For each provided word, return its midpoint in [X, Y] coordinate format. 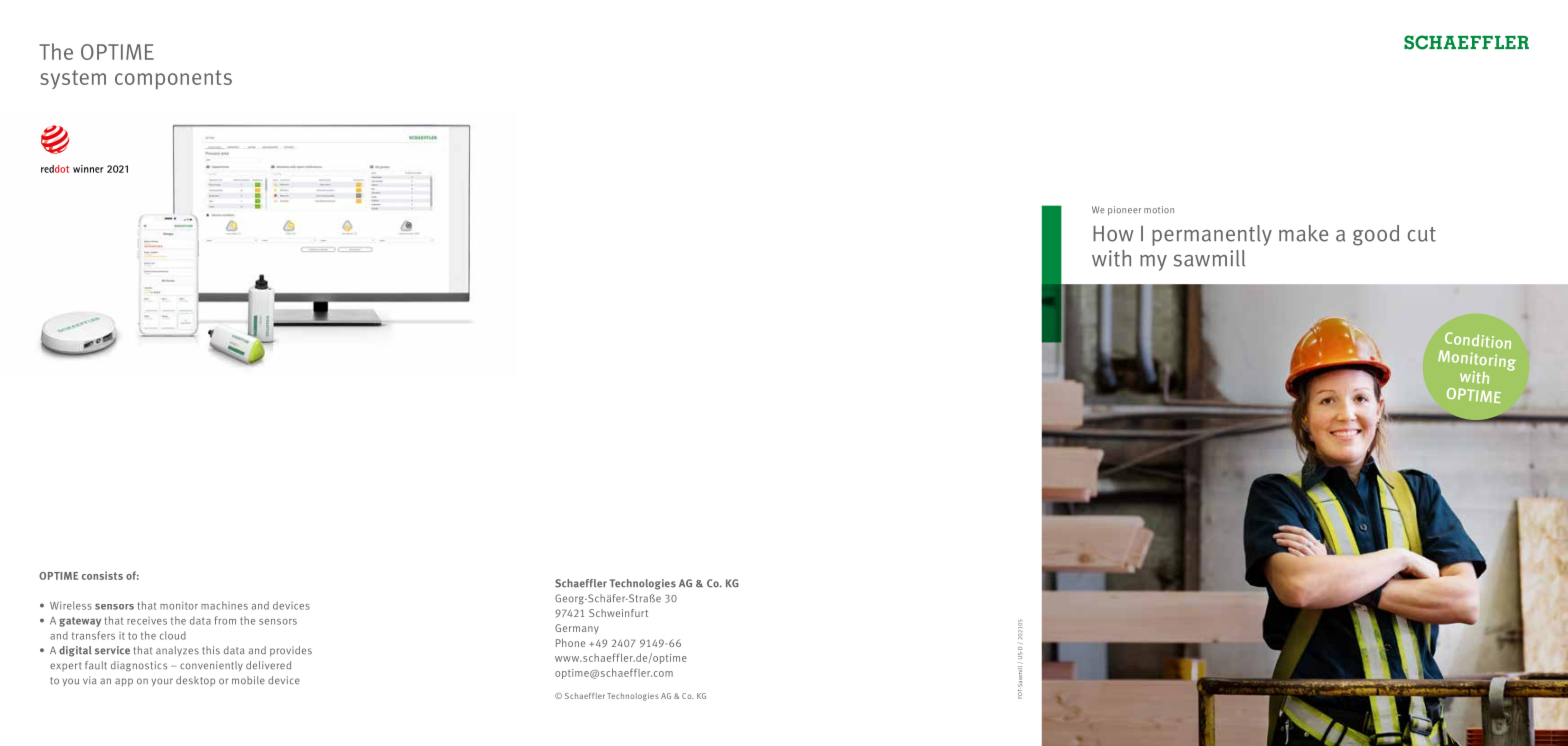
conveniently [211, 666]
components [173, 80]
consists [102, 575]
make [1303, 233]
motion [1159, 210]
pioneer [1124, 210]
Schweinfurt [618, 613]
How [1113, 234]
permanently [1212, 235]
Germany [577, 629]
